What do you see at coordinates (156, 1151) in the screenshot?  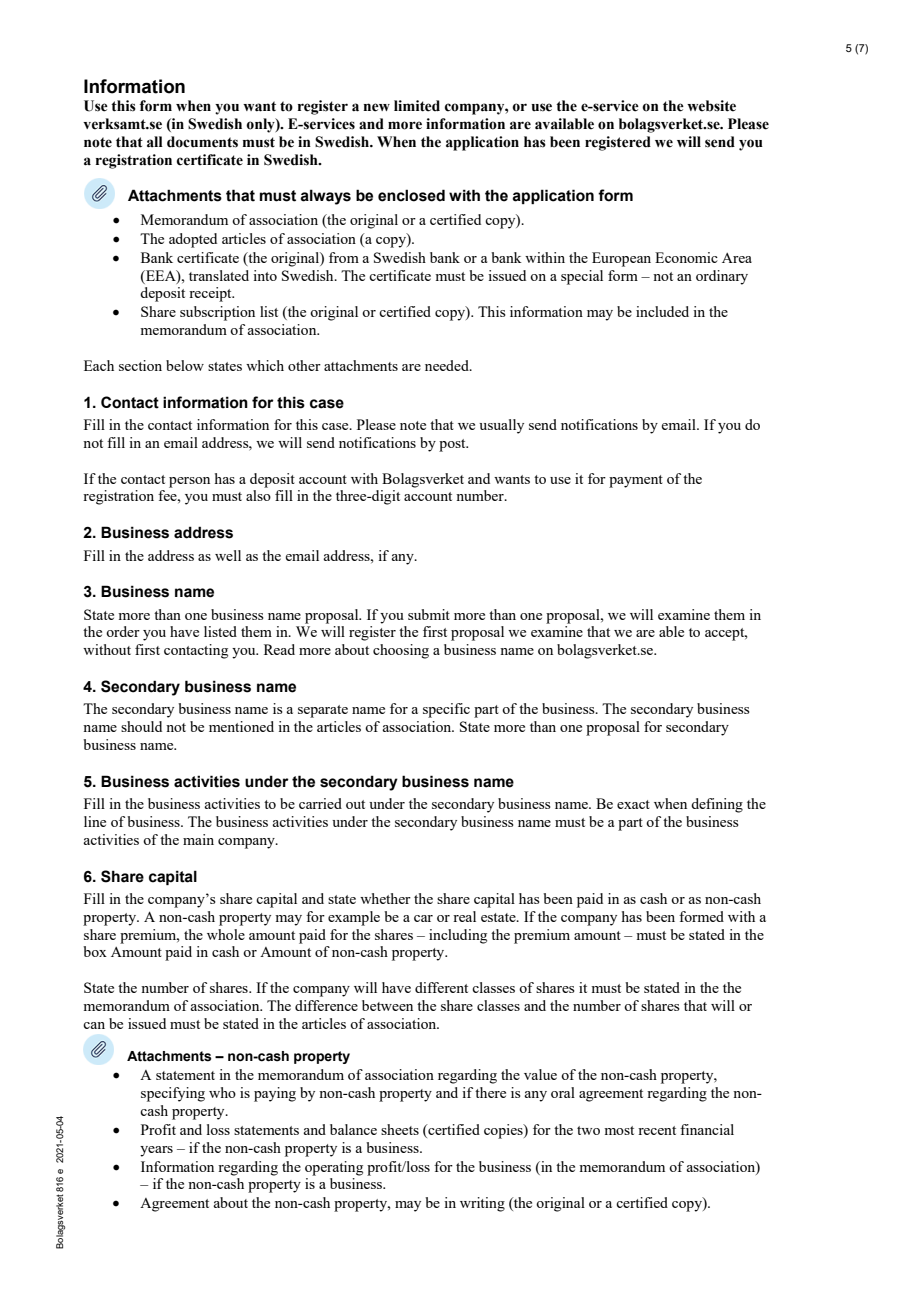 I see `years` at bounding box center [156, 1151].
